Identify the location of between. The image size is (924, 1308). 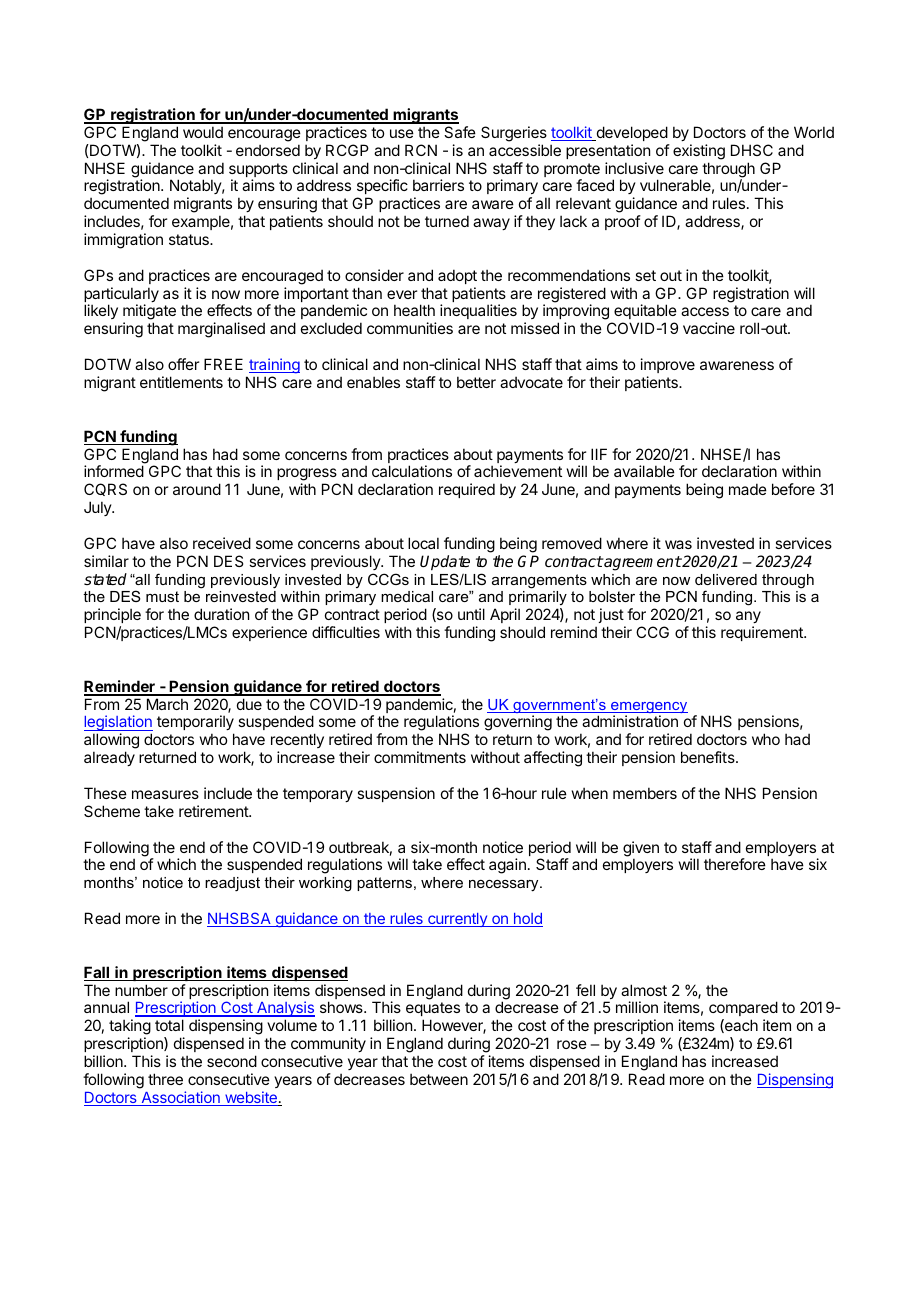
(439, 1079).
